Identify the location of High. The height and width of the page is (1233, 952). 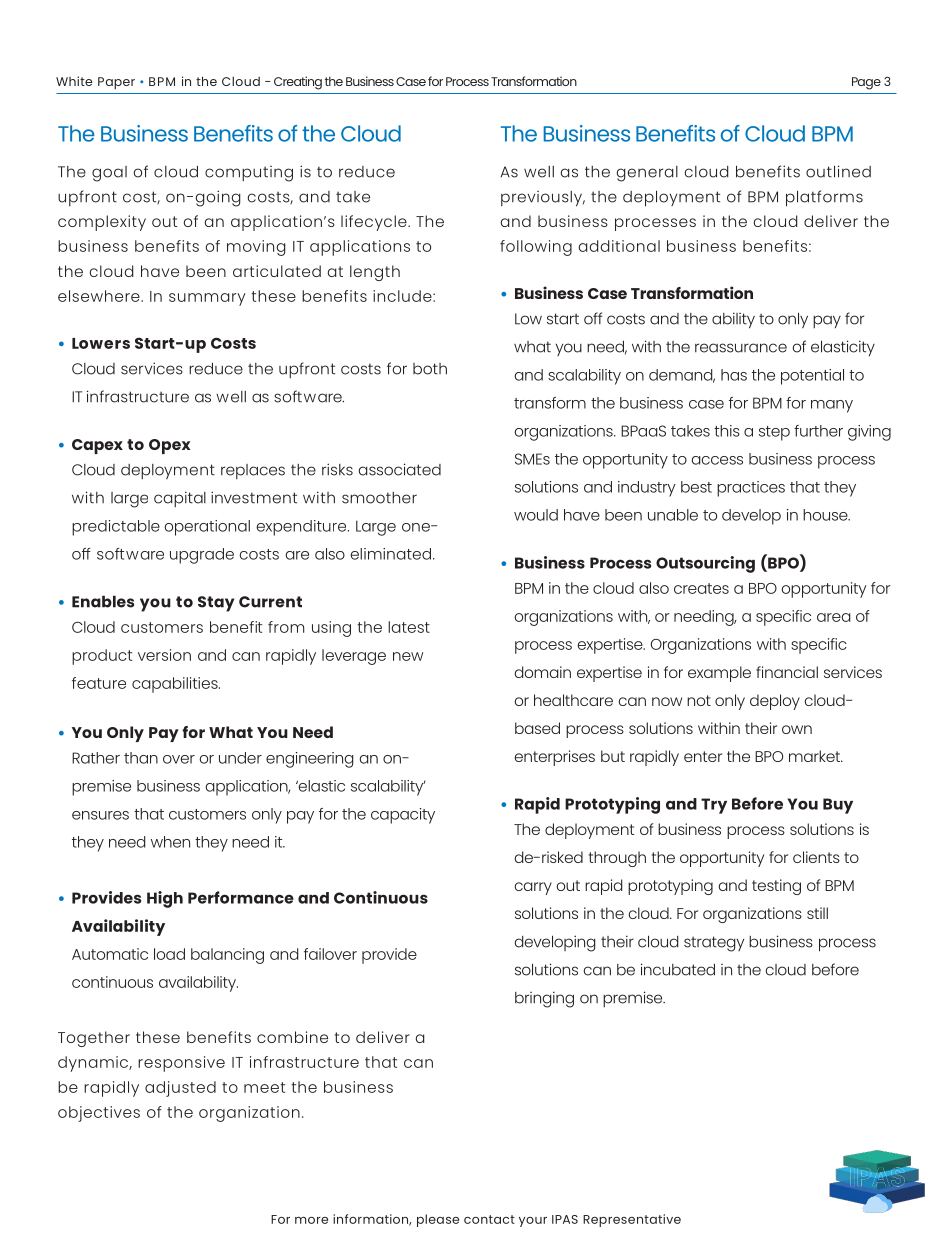
(165, 899).
